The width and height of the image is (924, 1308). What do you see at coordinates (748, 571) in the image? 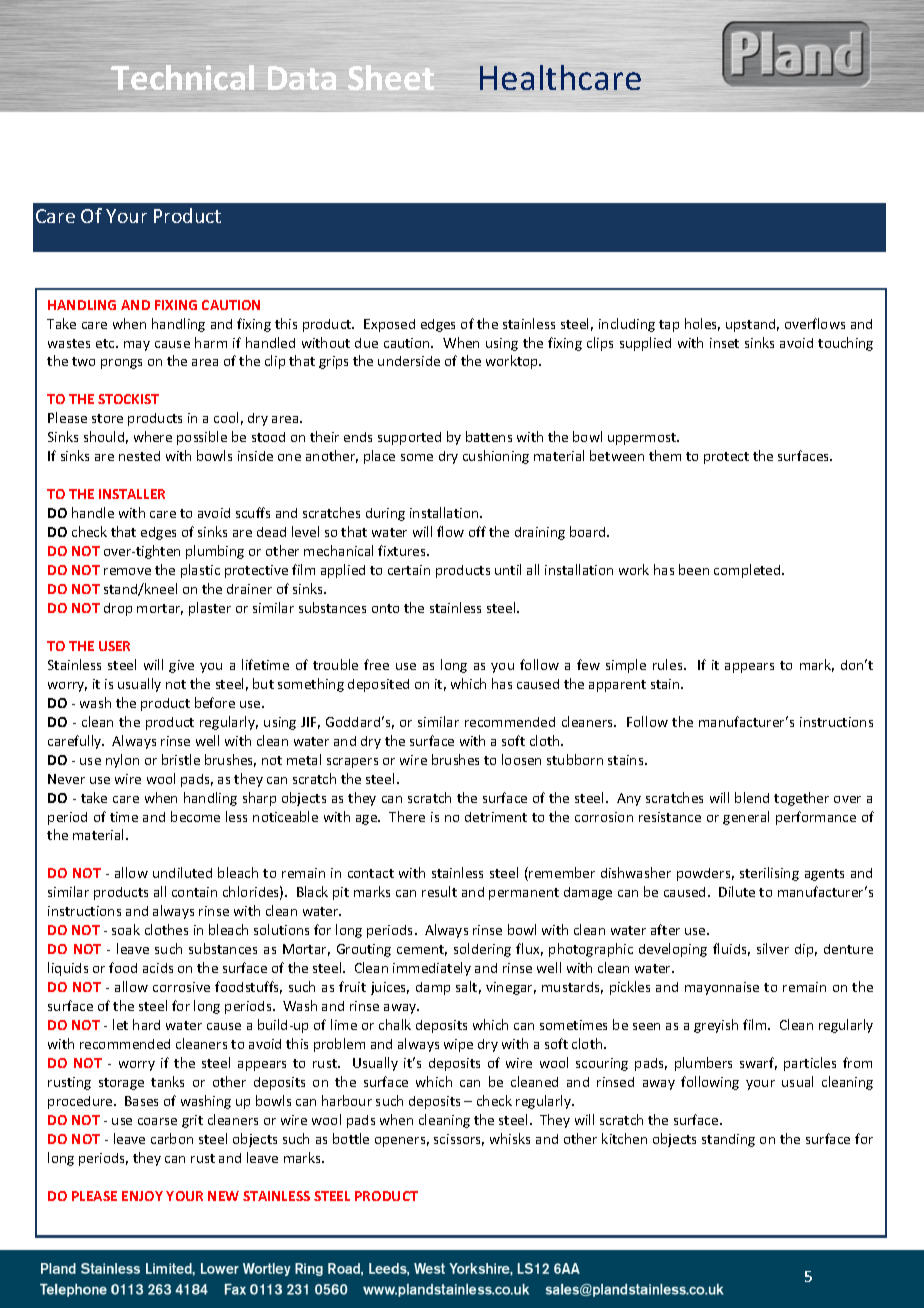
I see `completed` at bounding box center [748, 571].
